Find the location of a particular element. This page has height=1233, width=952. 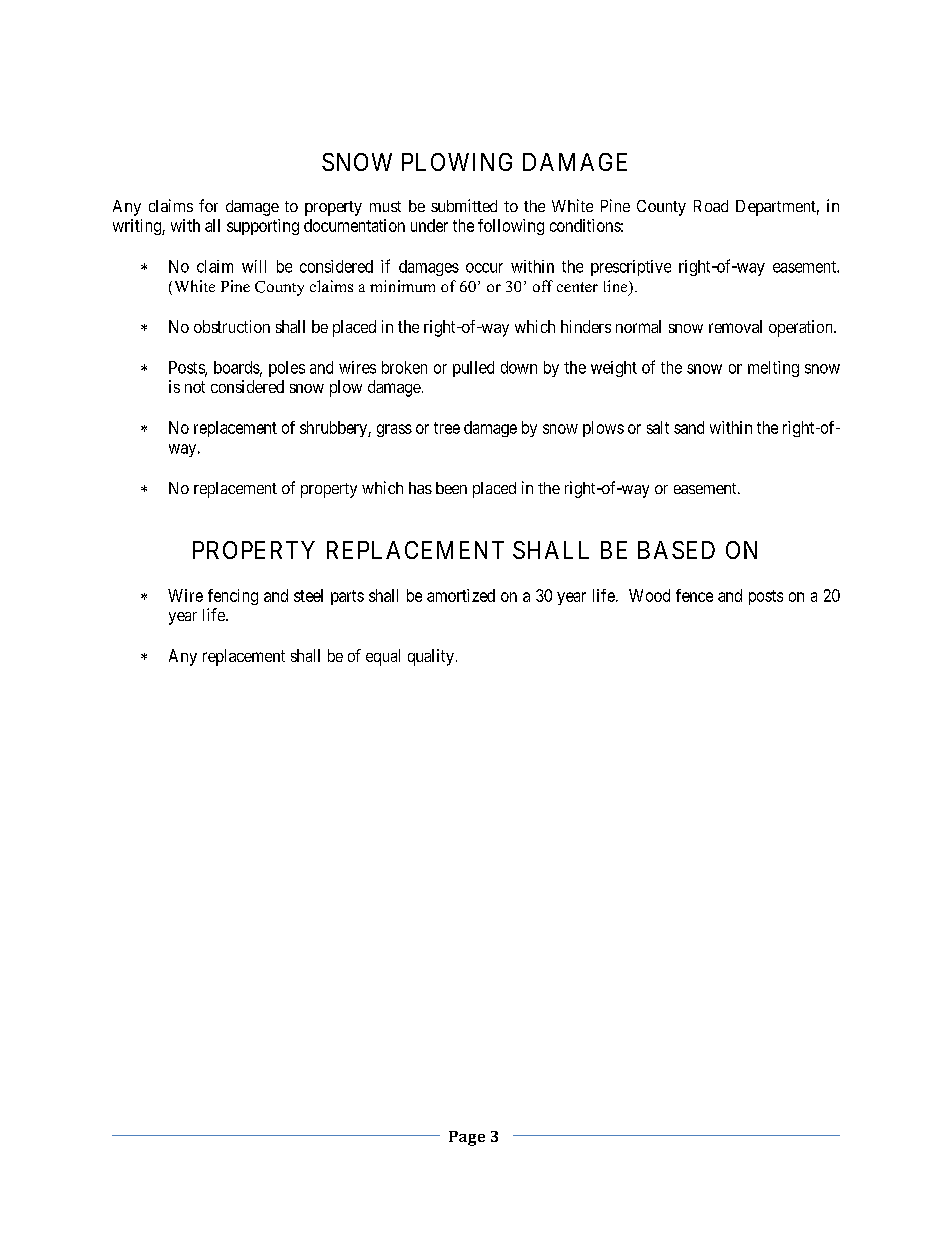

supporting is located at coordinates (263, 227).
